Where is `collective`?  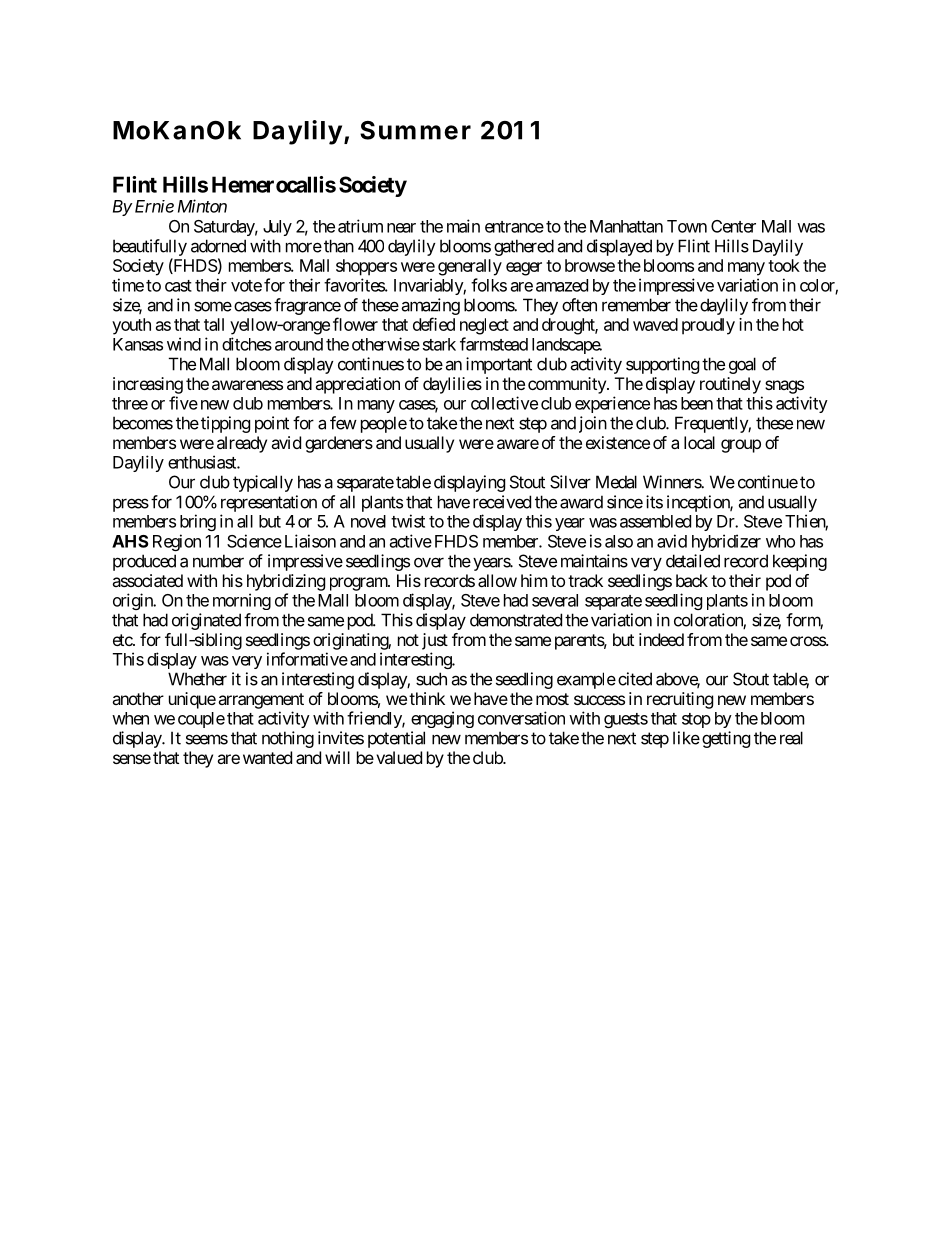
collective is located at coordinates (504, 403).
